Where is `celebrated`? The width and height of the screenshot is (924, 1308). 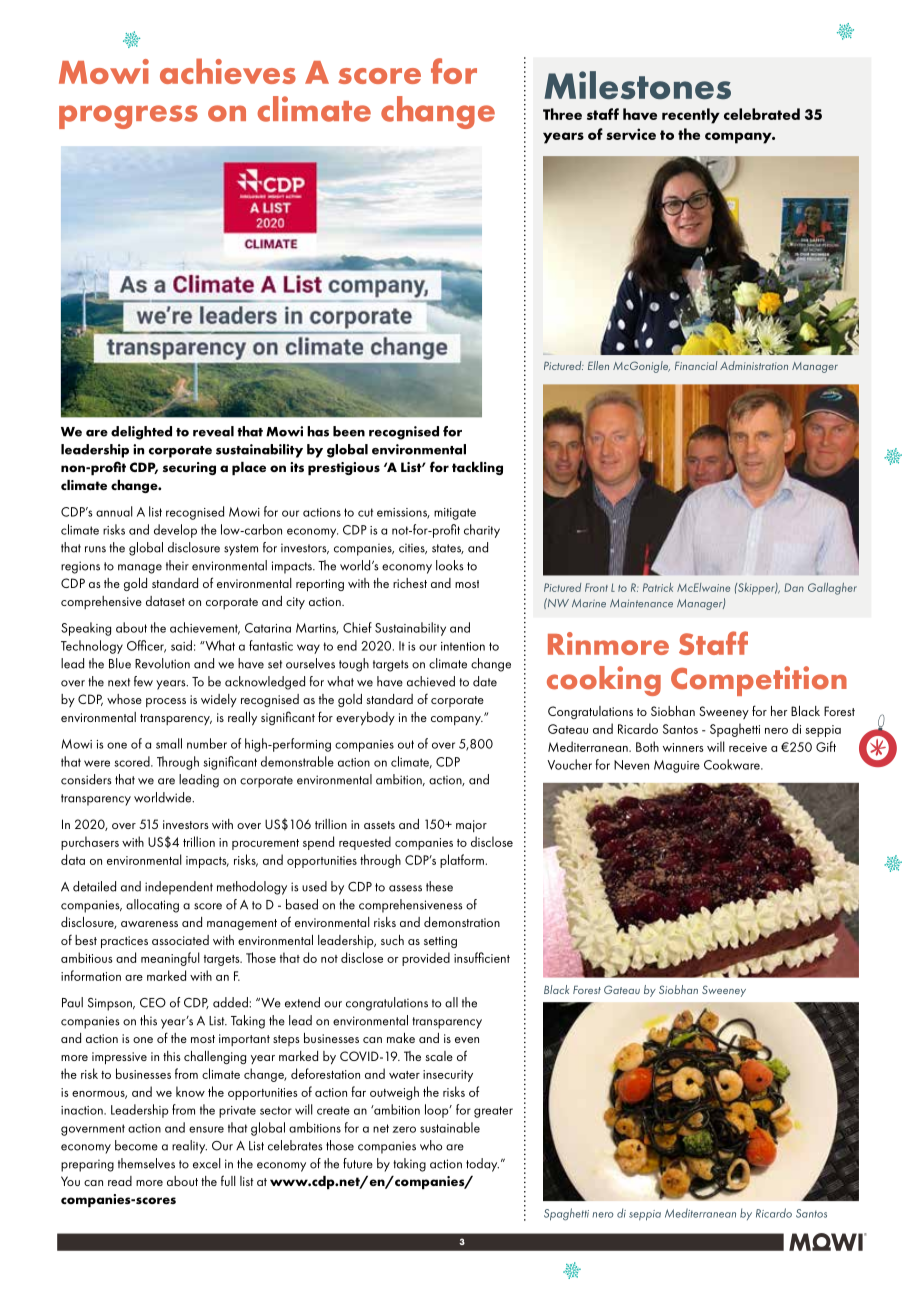
celebrated is located at coordinates (762, 114).
